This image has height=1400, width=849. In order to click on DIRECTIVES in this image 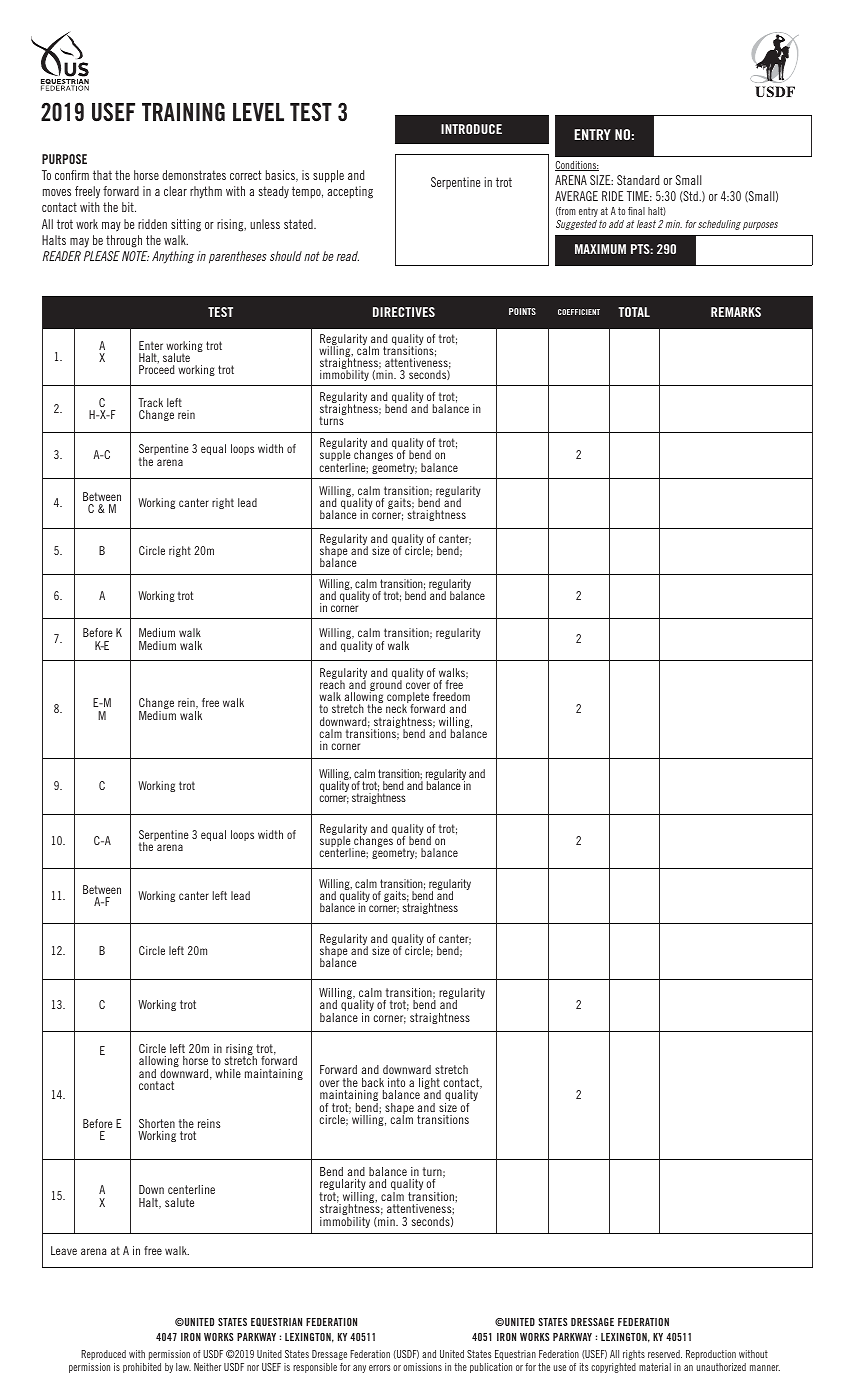, I will do `click(404, 312)`.
